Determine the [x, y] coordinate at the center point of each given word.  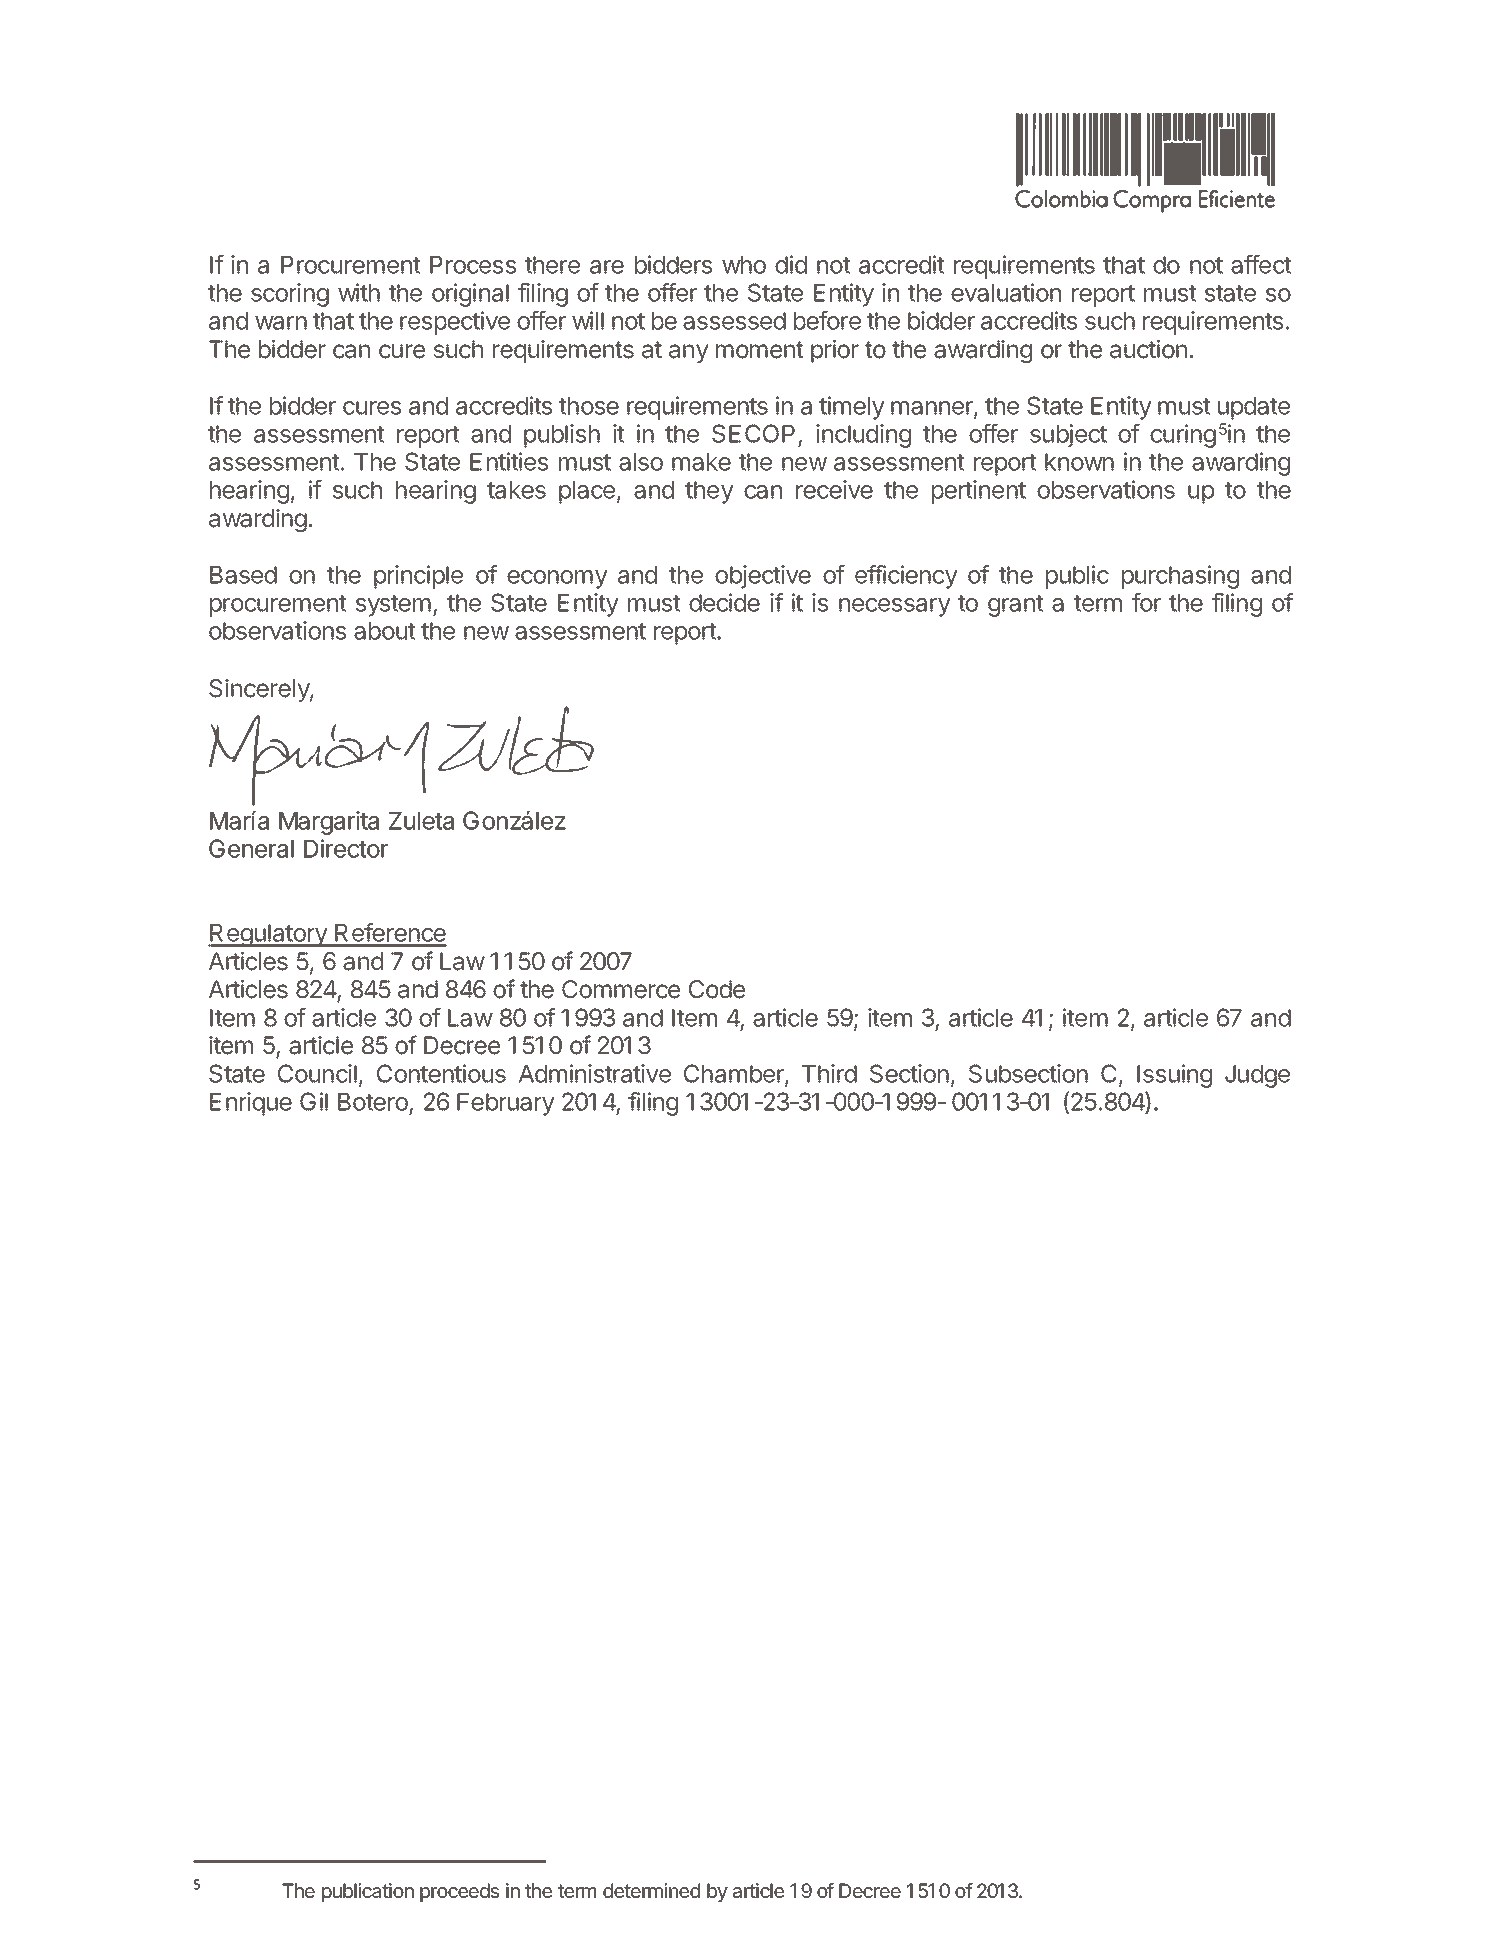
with [359, 292]
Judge [1257, 1076]
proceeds [459, 1892]
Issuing [1174, 1076]
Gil [314, 1101]
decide [724, 602]
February [506, 1104]
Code [717, 989]
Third [829, 1073]
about [385, 631]
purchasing [1180, 577]
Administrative [595, 1073]
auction [1148, 349]
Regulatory [268, 935]
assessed [734, 321]
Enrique [251, 1104]
